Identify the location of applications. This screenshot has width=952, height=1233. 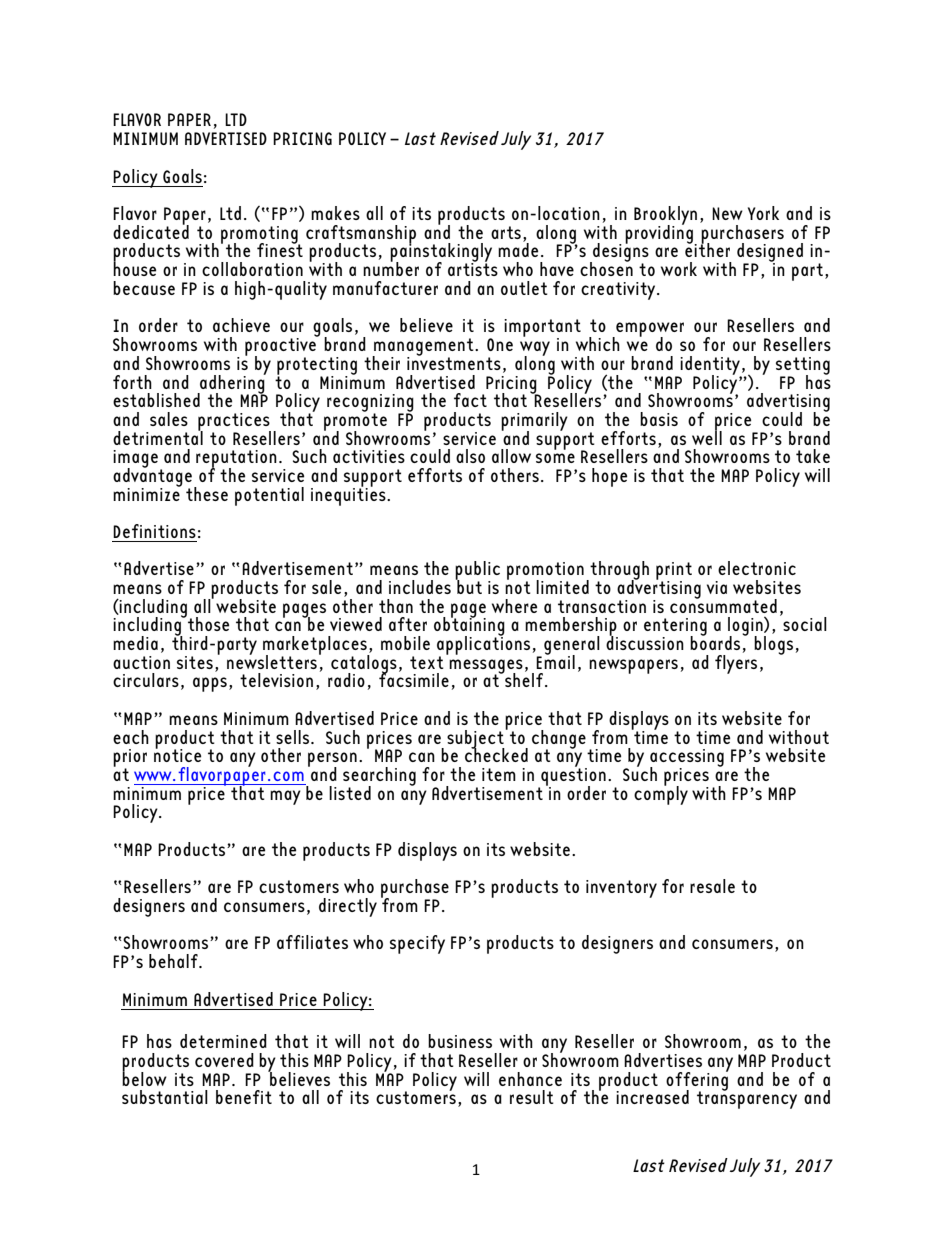
(483, 645).
